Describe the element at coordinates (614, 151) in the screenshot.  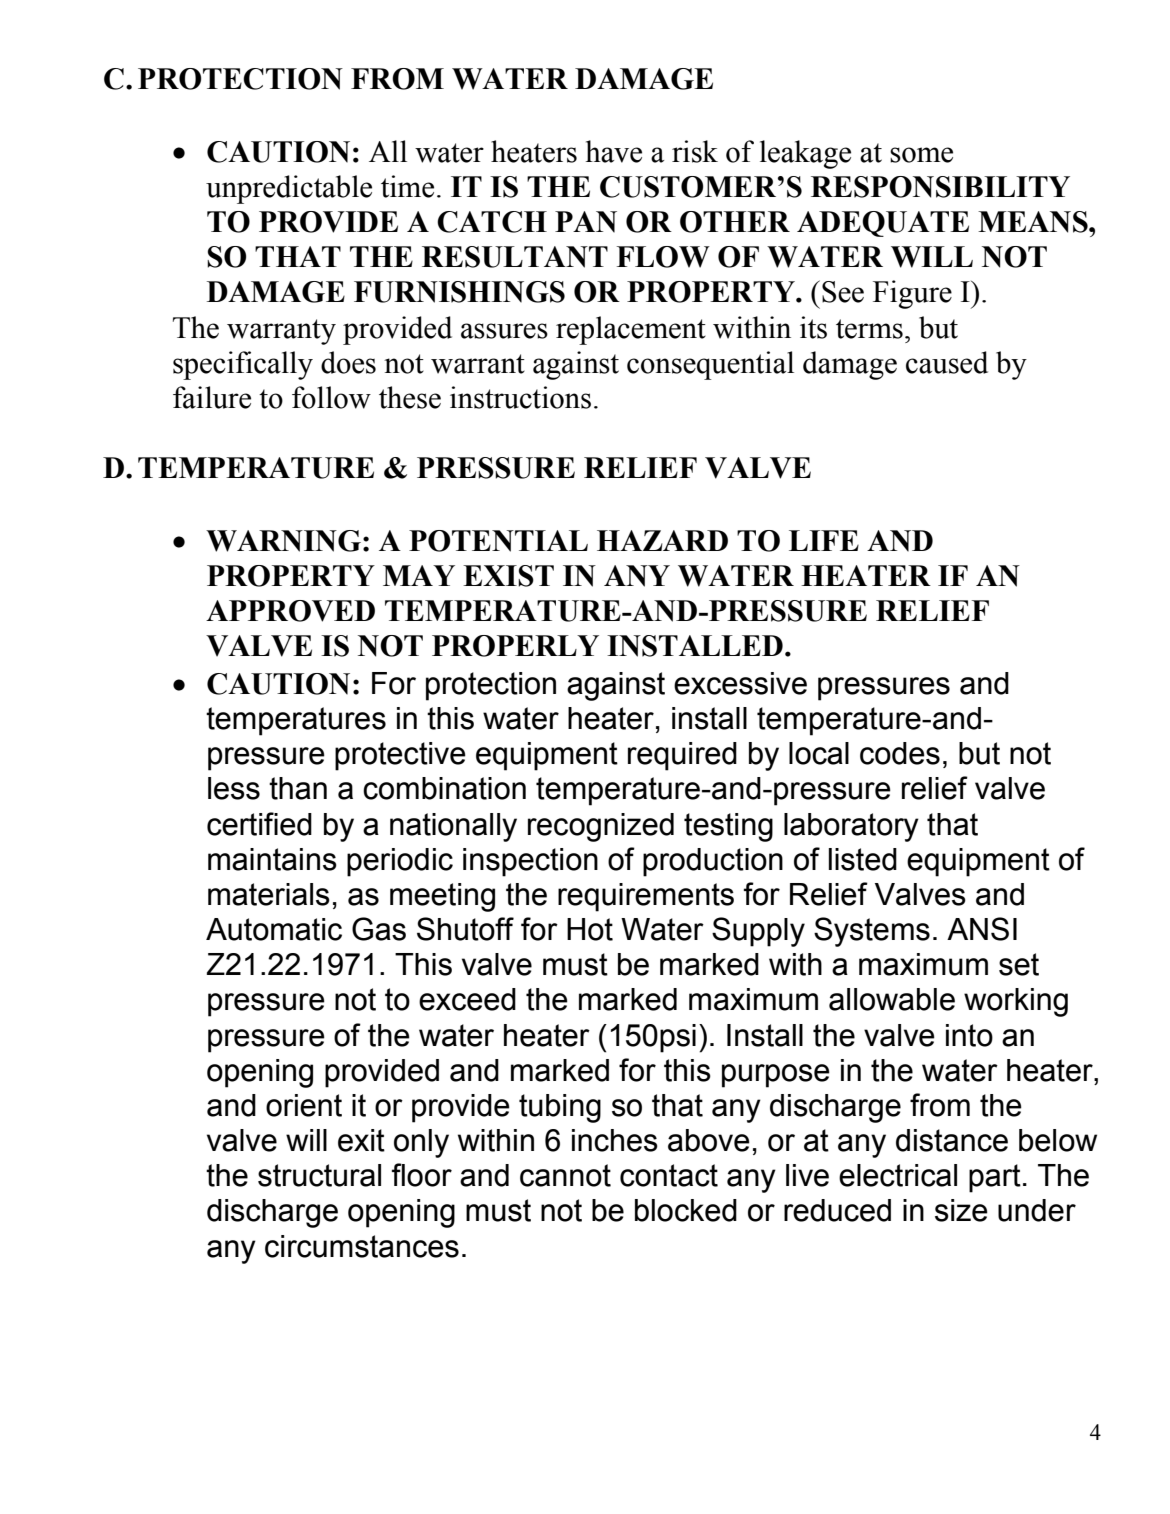
I see `have` at that location.
